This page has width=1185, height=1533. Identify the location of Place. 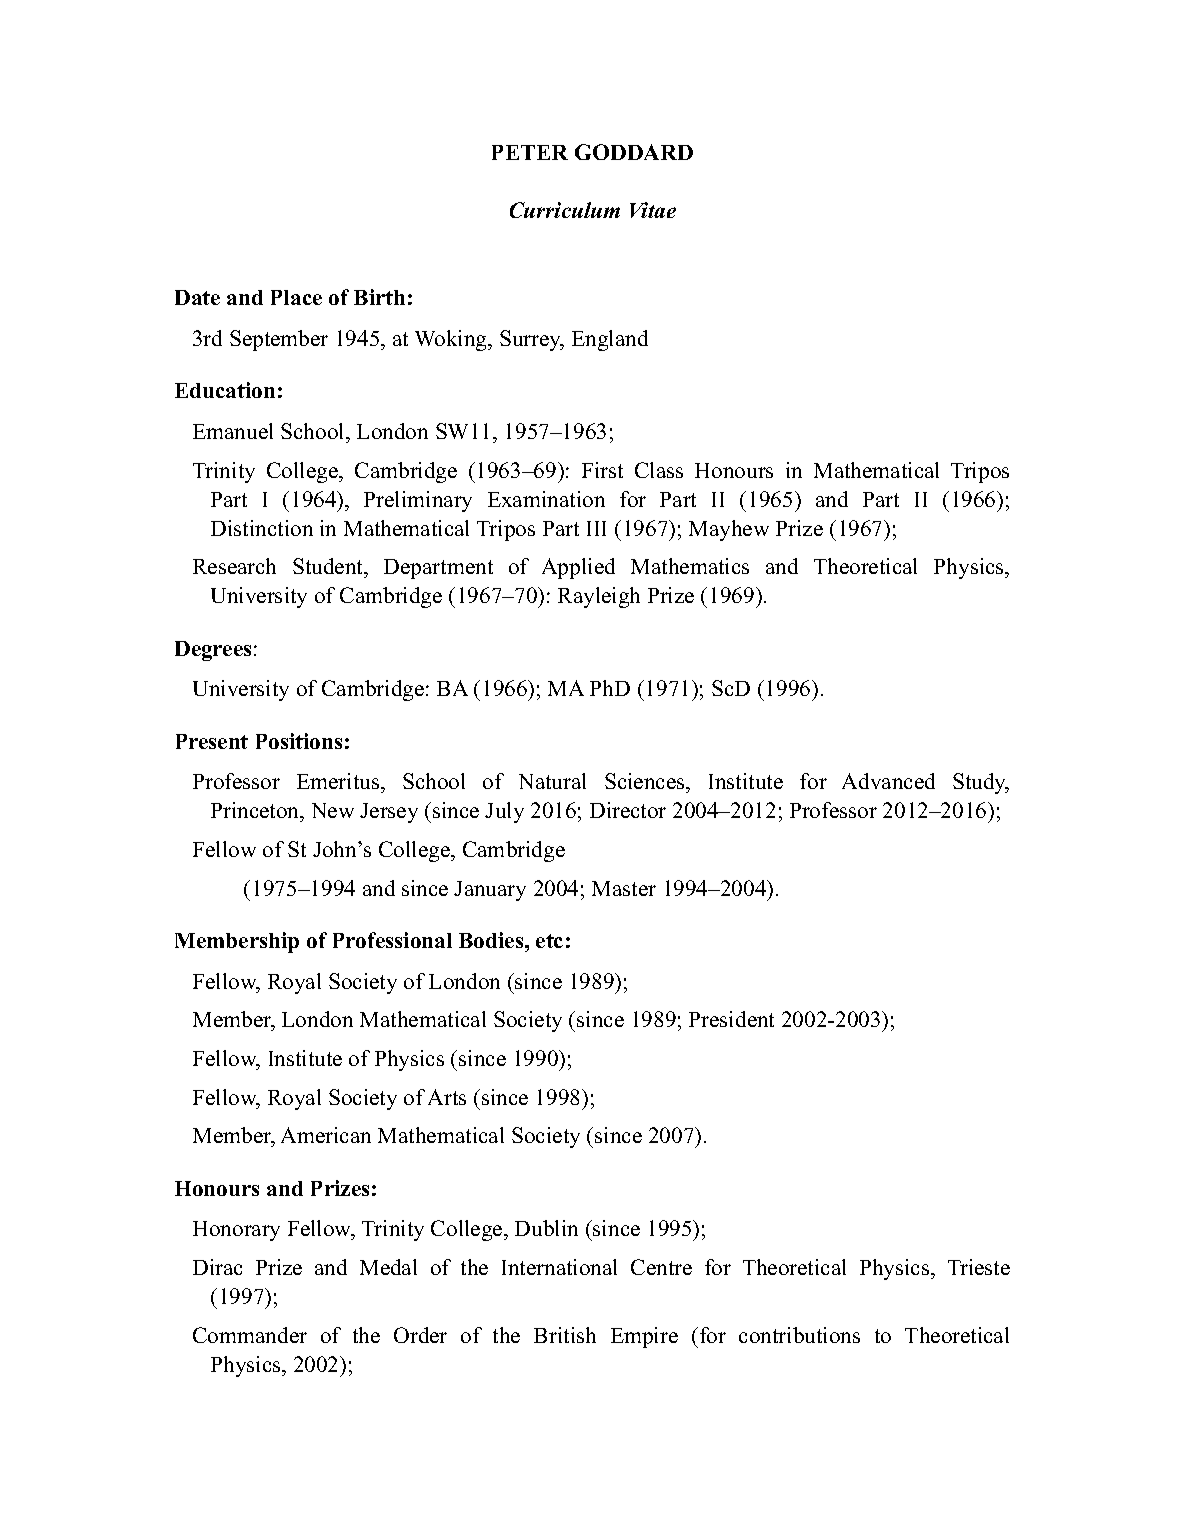
(296, 297).
